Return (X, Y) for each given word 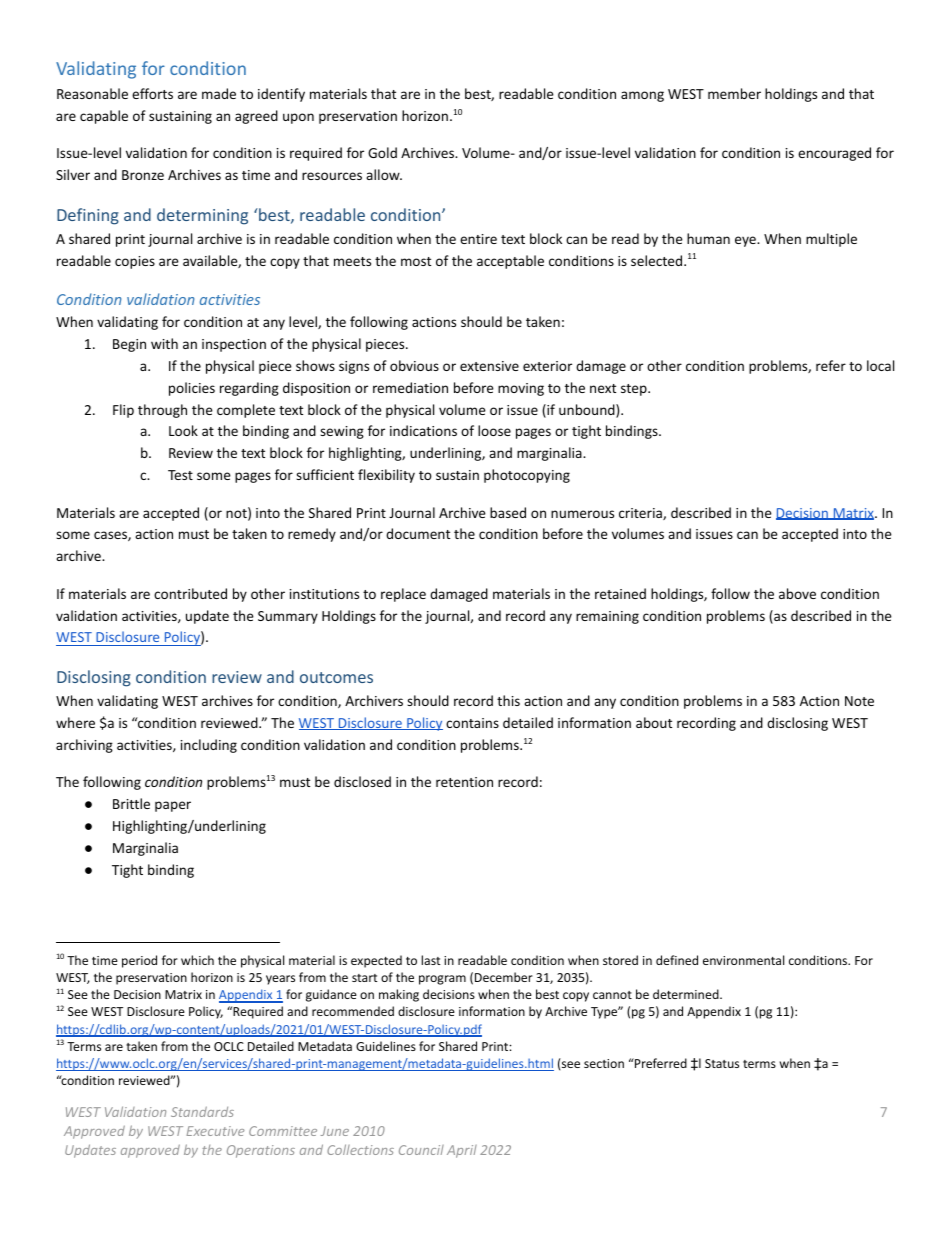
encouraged (834, 154)
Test (180, 475)
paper (173, 806)
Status (722, 1063)
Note (859, 701)
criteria (641, 514)
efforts (152, 93)
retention (464, 782)
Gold (382, 152)
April (462, 1151)
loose (494, 430)
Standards (202, 1111)
